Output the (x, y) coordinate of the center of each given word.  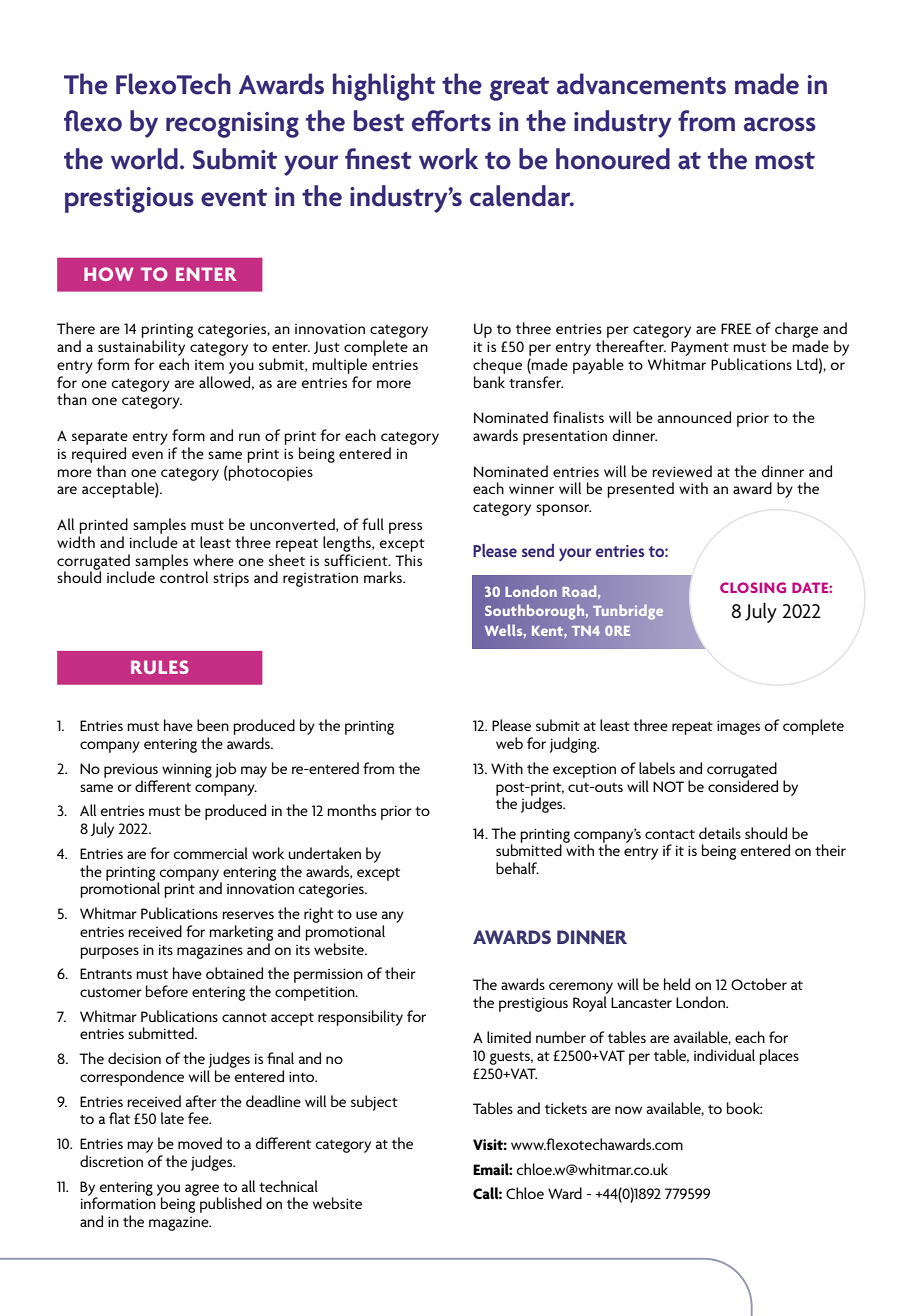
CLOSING (753, 587)
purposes (109, 953)
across (780, 124)
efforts (451, 121)
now (628, 1110)
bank (489, 382)
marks (384, 577)
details (720, 833)
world (144, 159)
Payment (700, 348)
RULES (160, 667)
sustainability (141, 348)
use (366, 915)
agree (202, 1191)
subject (374, 1103)
